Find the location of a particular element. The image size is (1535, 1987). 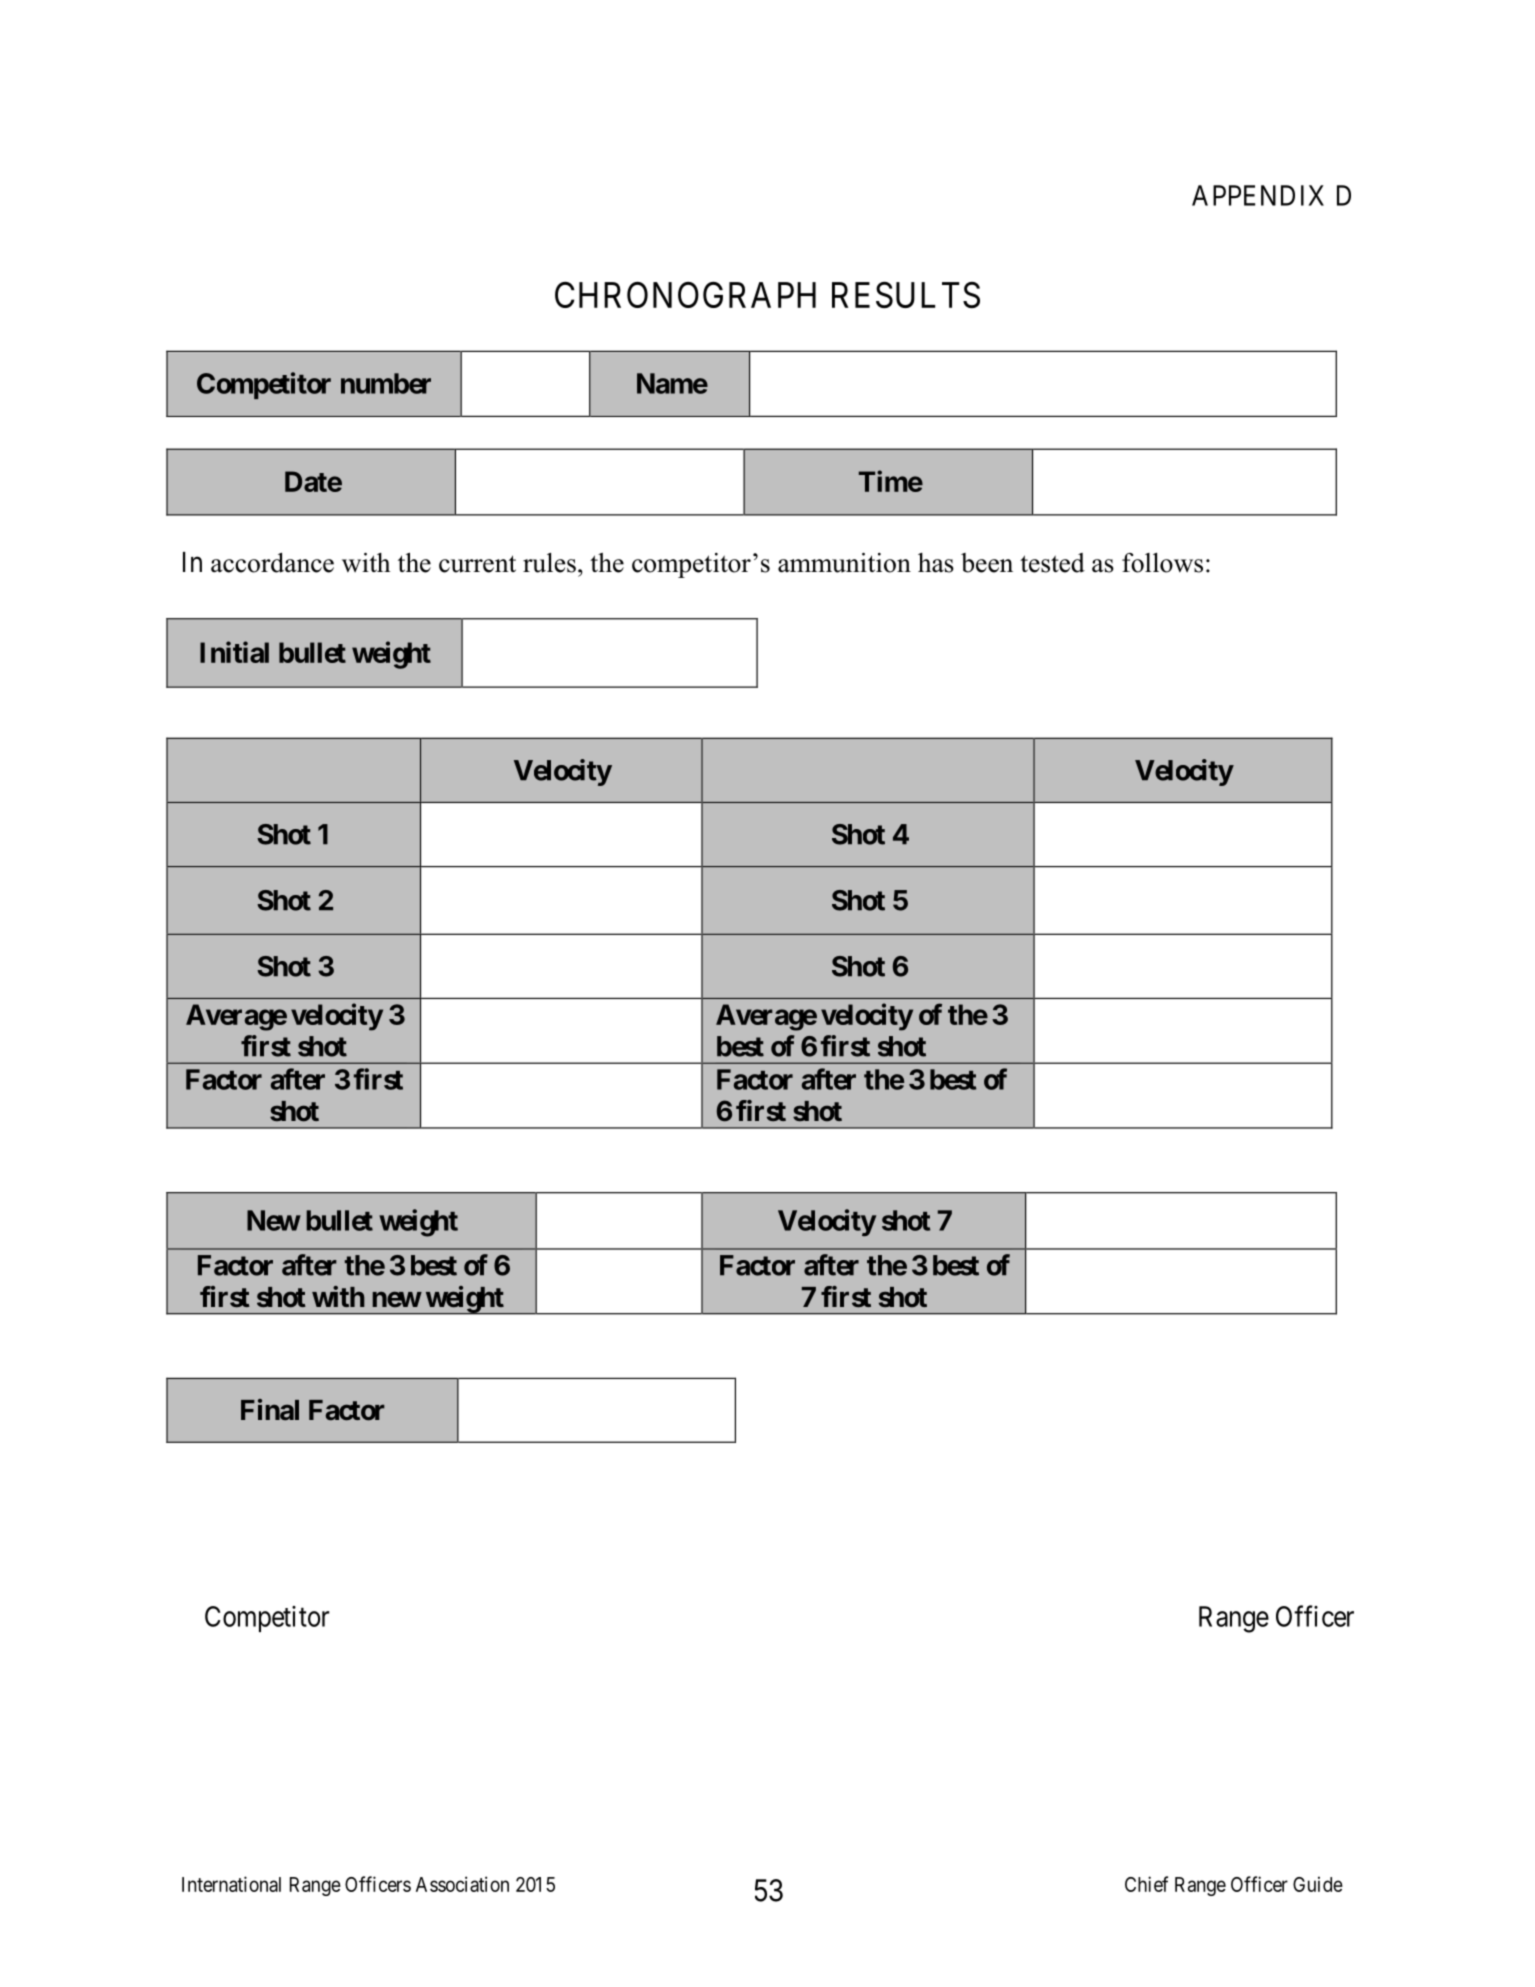

ammunition is located at coordinates (844, 563).
